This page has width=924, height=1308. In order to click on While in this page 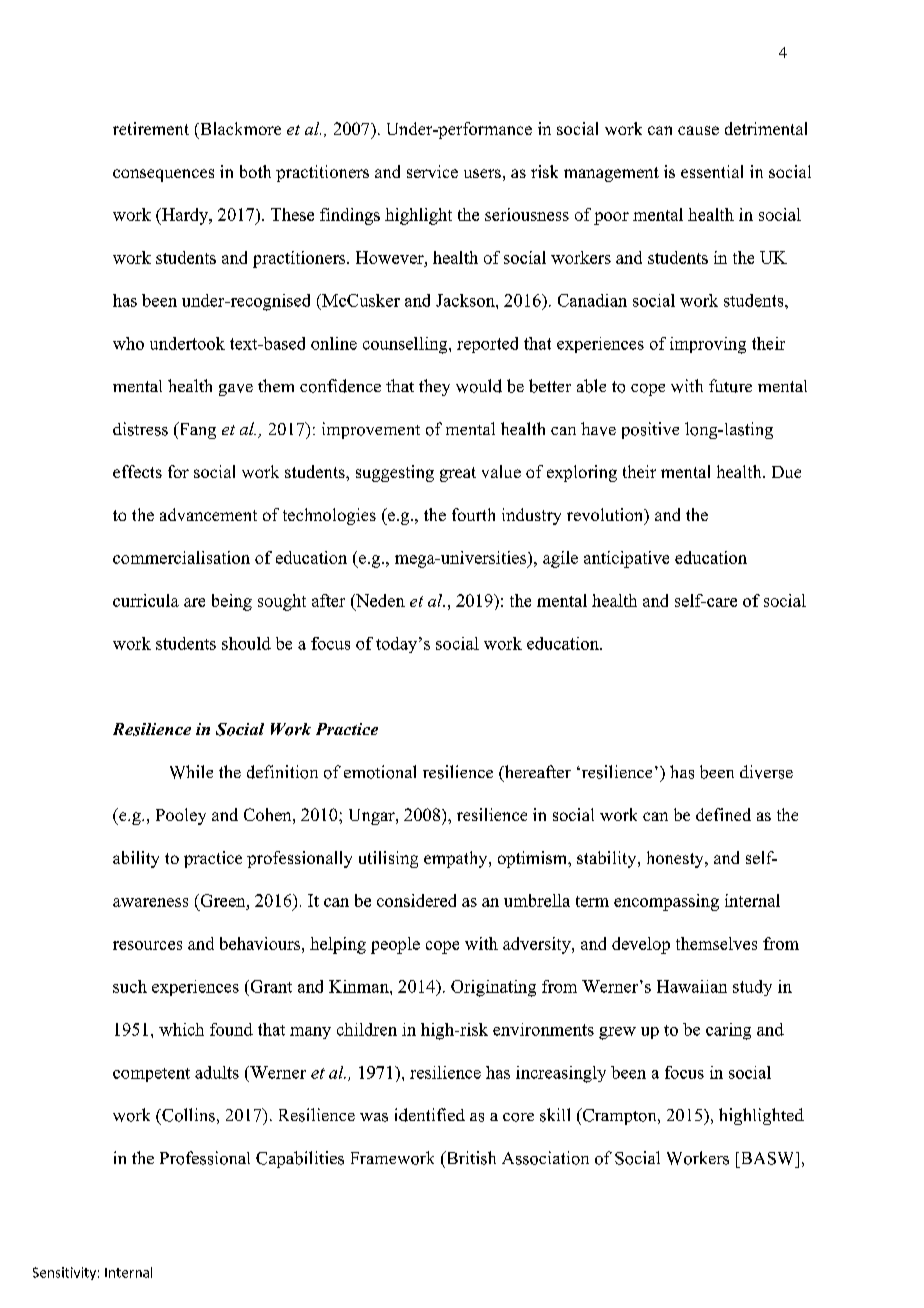, I will do `click(191, 772)`.
